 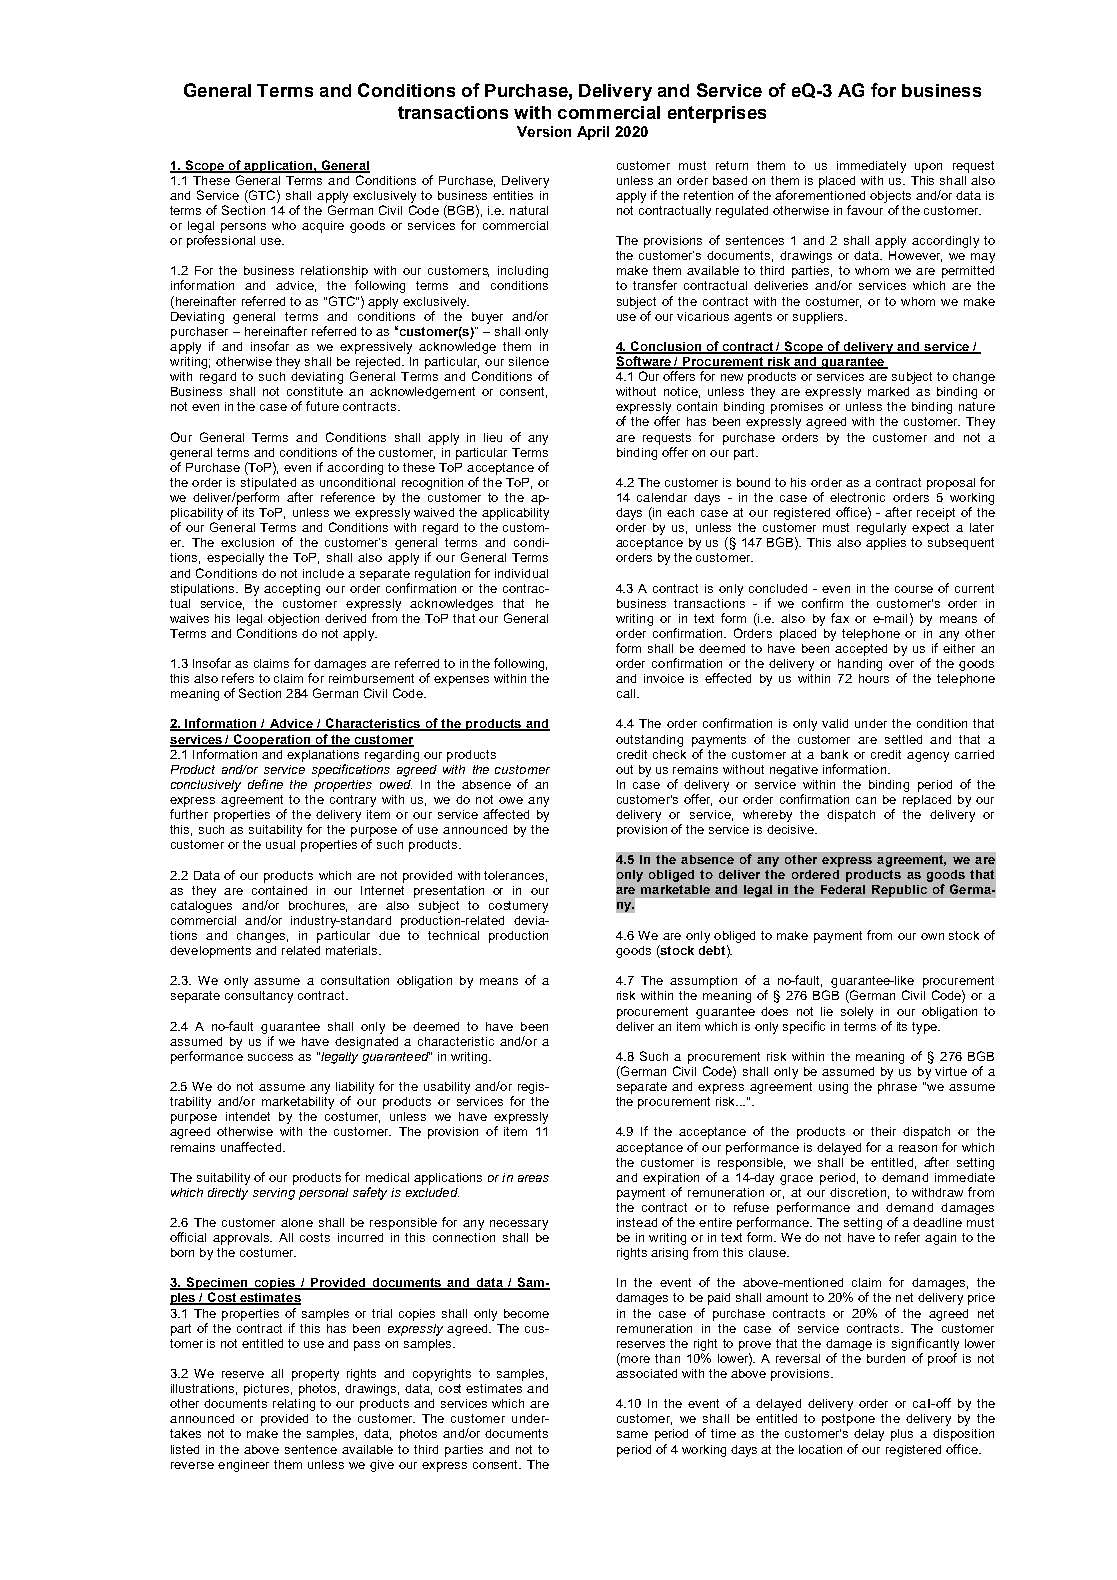 What do you see at coordinates (928, 168) in the document?
I see `upon` at bounding box center [928, 168].
